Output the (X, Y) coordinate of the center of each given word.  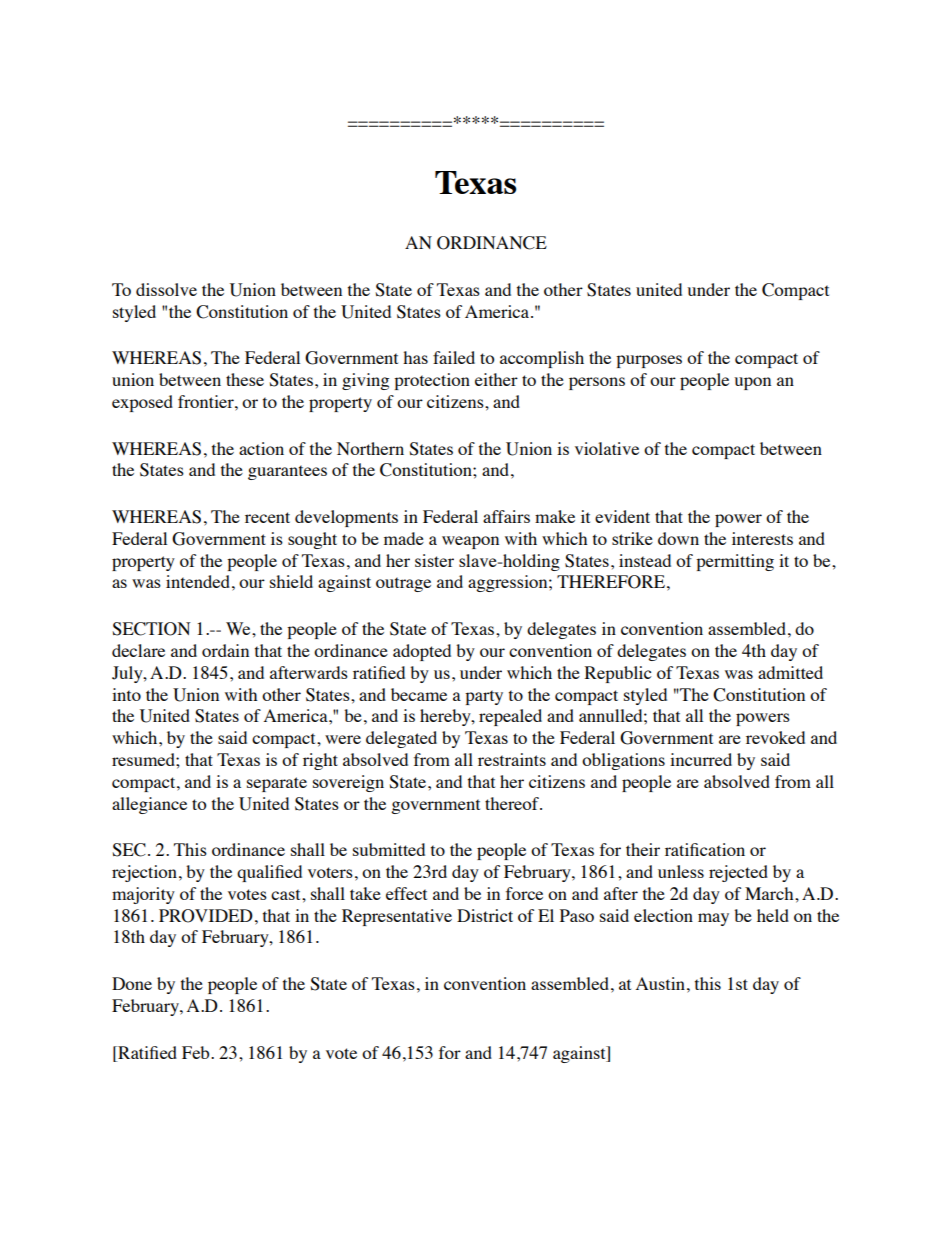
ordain (225, 650)
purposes (649, 361)
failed (454, 357)
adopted (422, 652)
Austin (660, 983)
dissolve (166, 289)
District (485, 915)
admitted (790, 672)
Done (132, 983)
